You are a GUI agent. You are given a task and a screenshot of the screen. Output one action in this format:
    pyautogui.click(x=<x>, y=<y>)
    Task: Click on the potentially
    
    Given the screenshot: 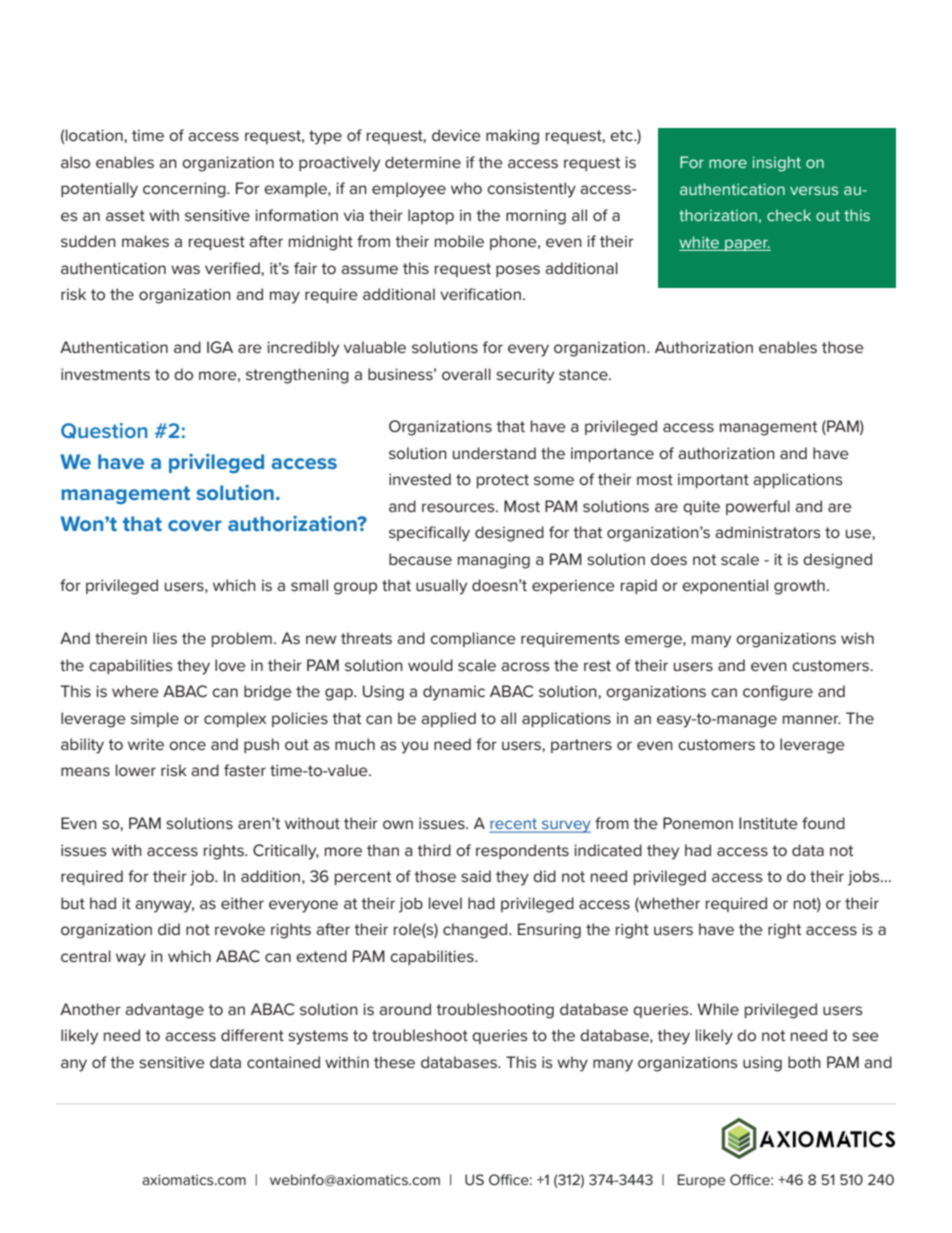 What is the action you would take?
    pyautogui.click(x=99, y=190)
